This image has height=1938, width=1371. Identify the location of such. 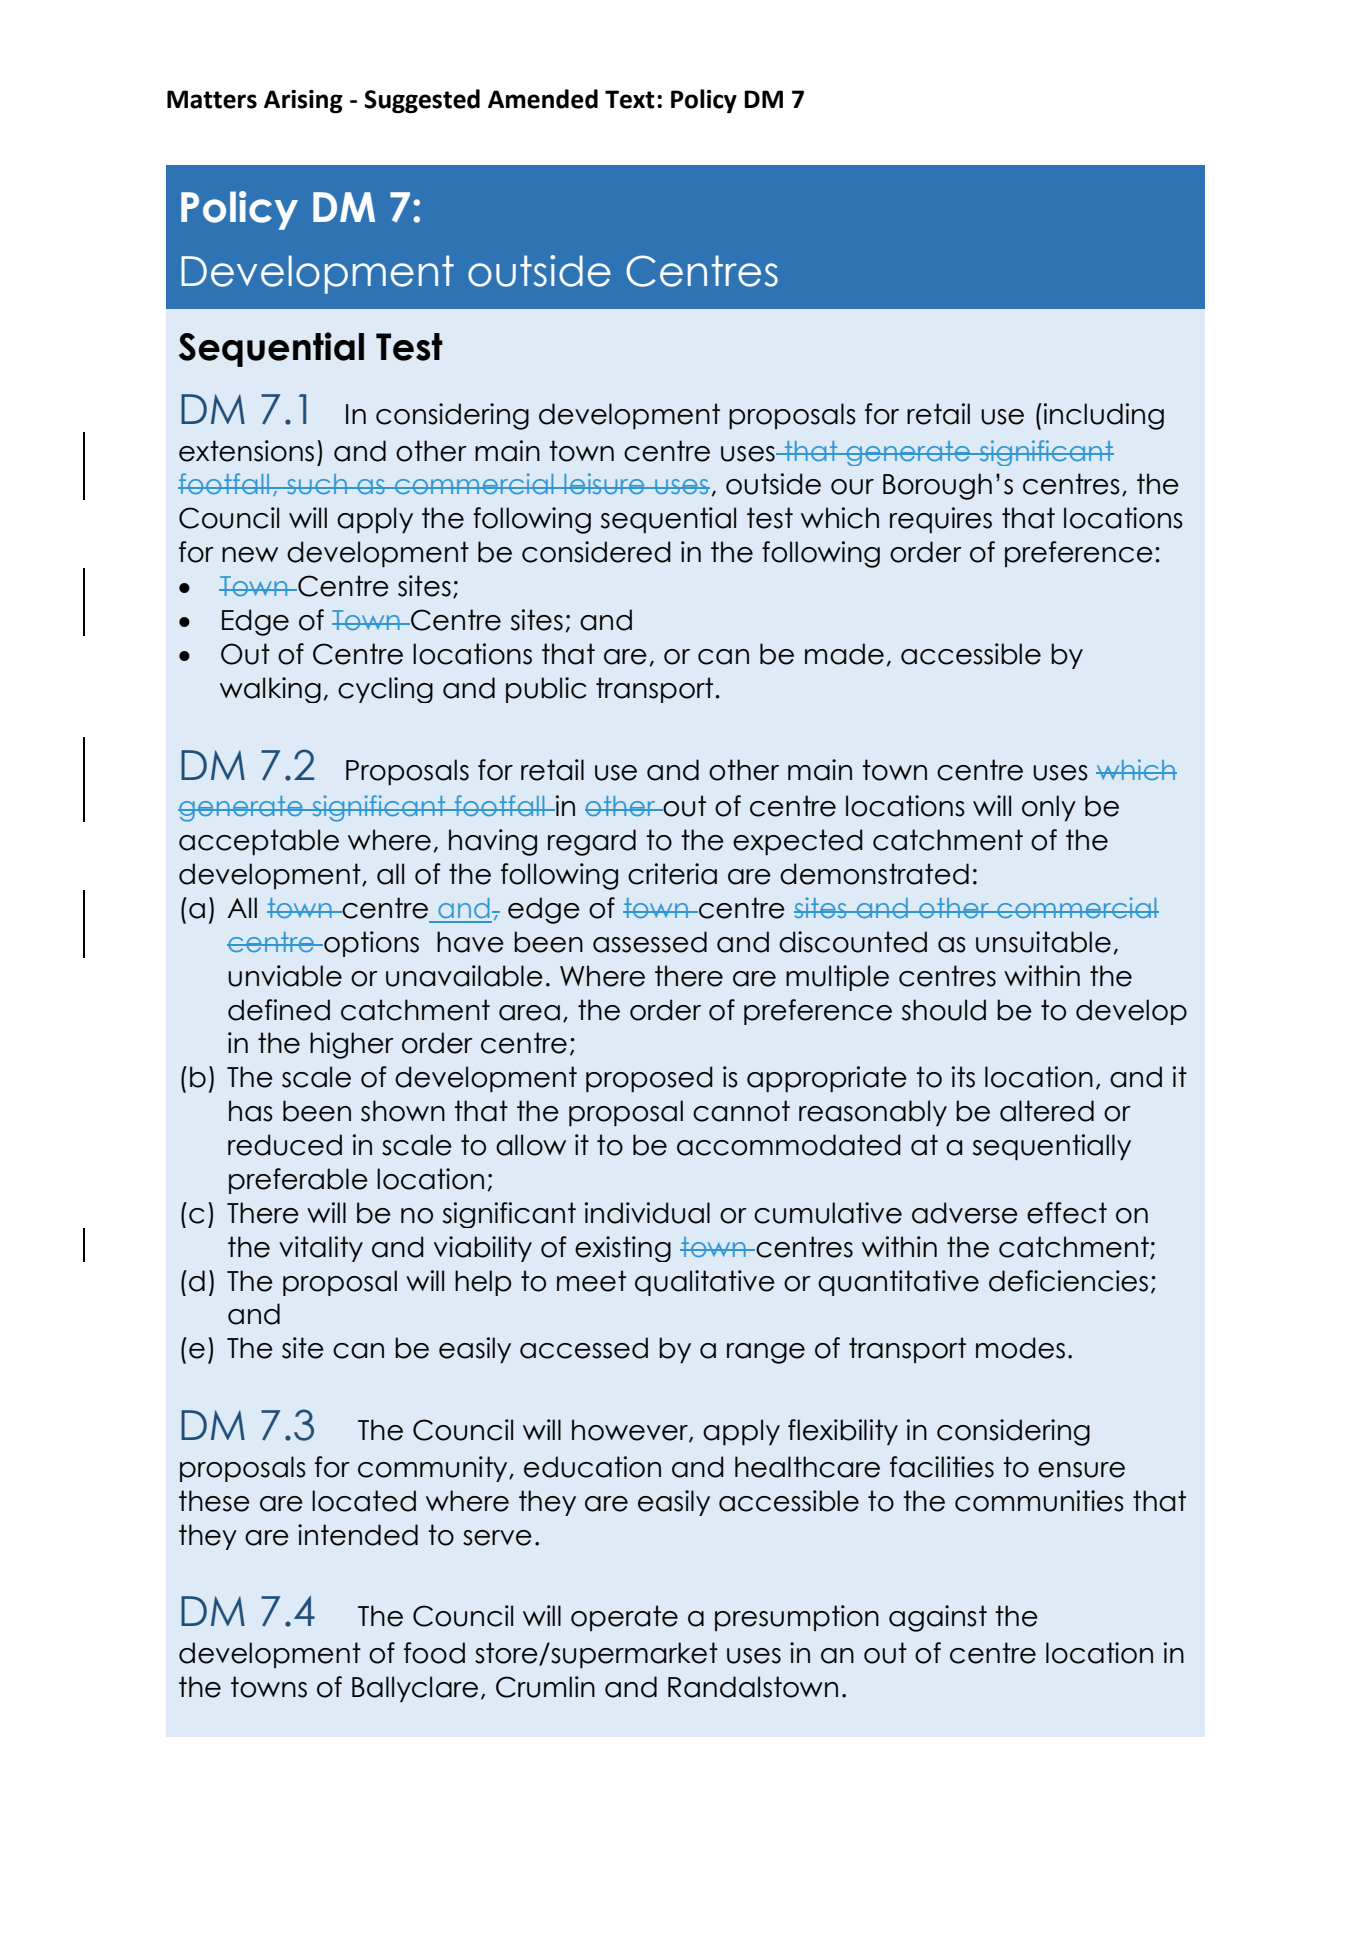
(317, 484).
